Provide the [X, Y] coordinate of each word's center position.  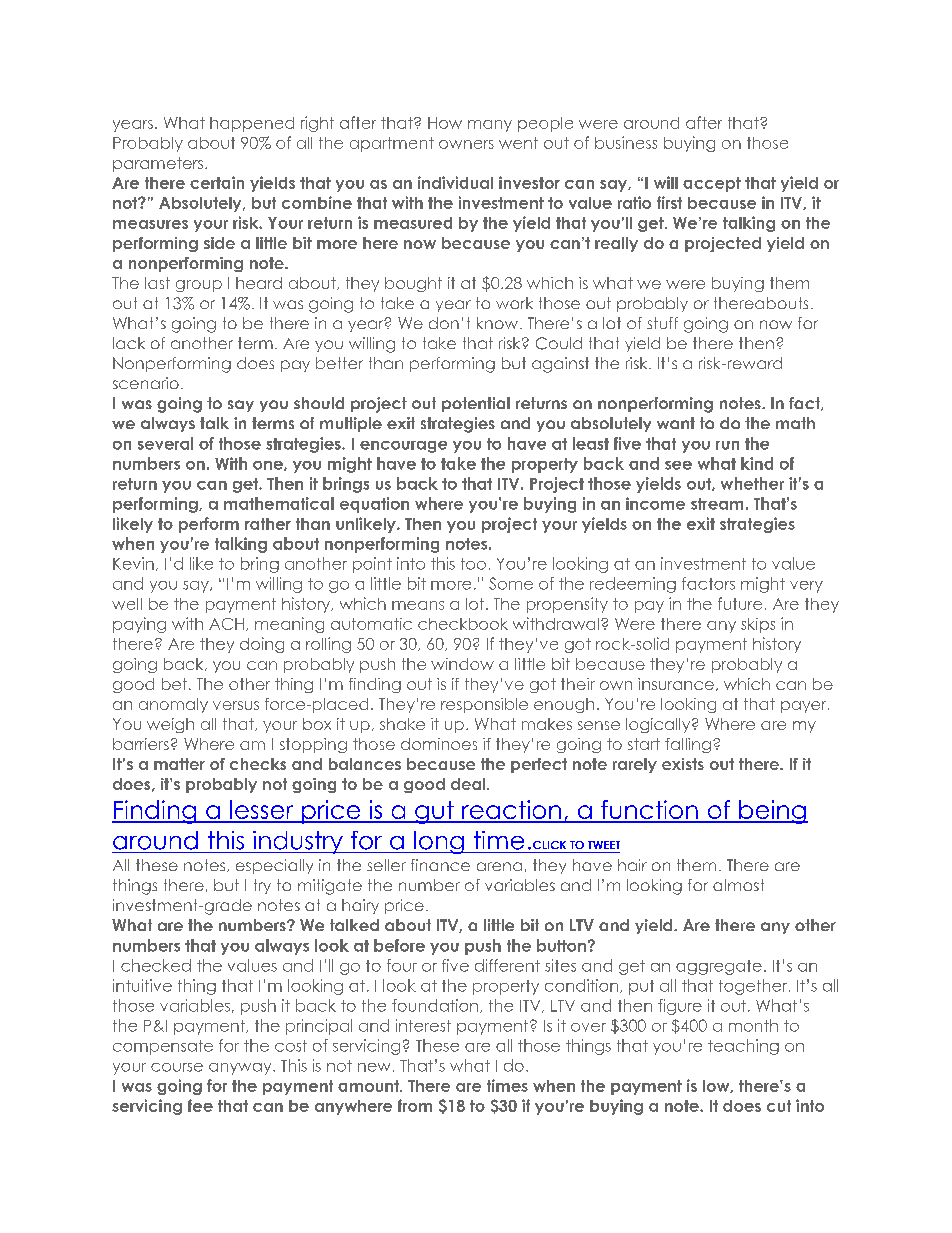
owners [466, 144]
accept [712, 184]
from [415, 1105]
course [177, 1067]
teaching [743, 1047]
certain [217, 182]
